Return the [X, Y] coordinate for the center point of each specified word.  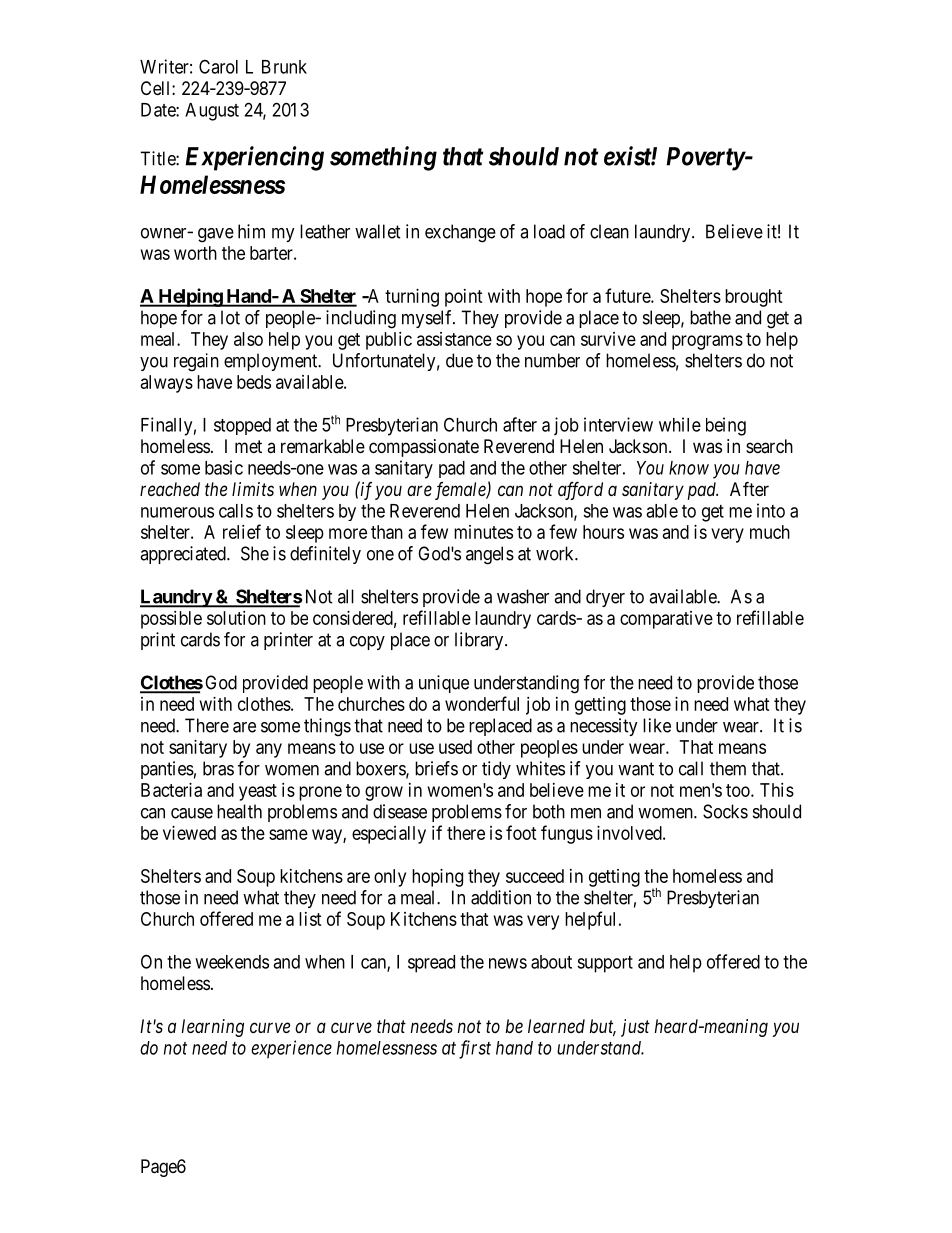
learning [212, 1028]
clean [609, 231]
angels [490, 555]
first [475, 1049]
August [212, 112]
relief [242, 531]
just [635, 1028]
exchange [460, 233]
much [770, 532]
